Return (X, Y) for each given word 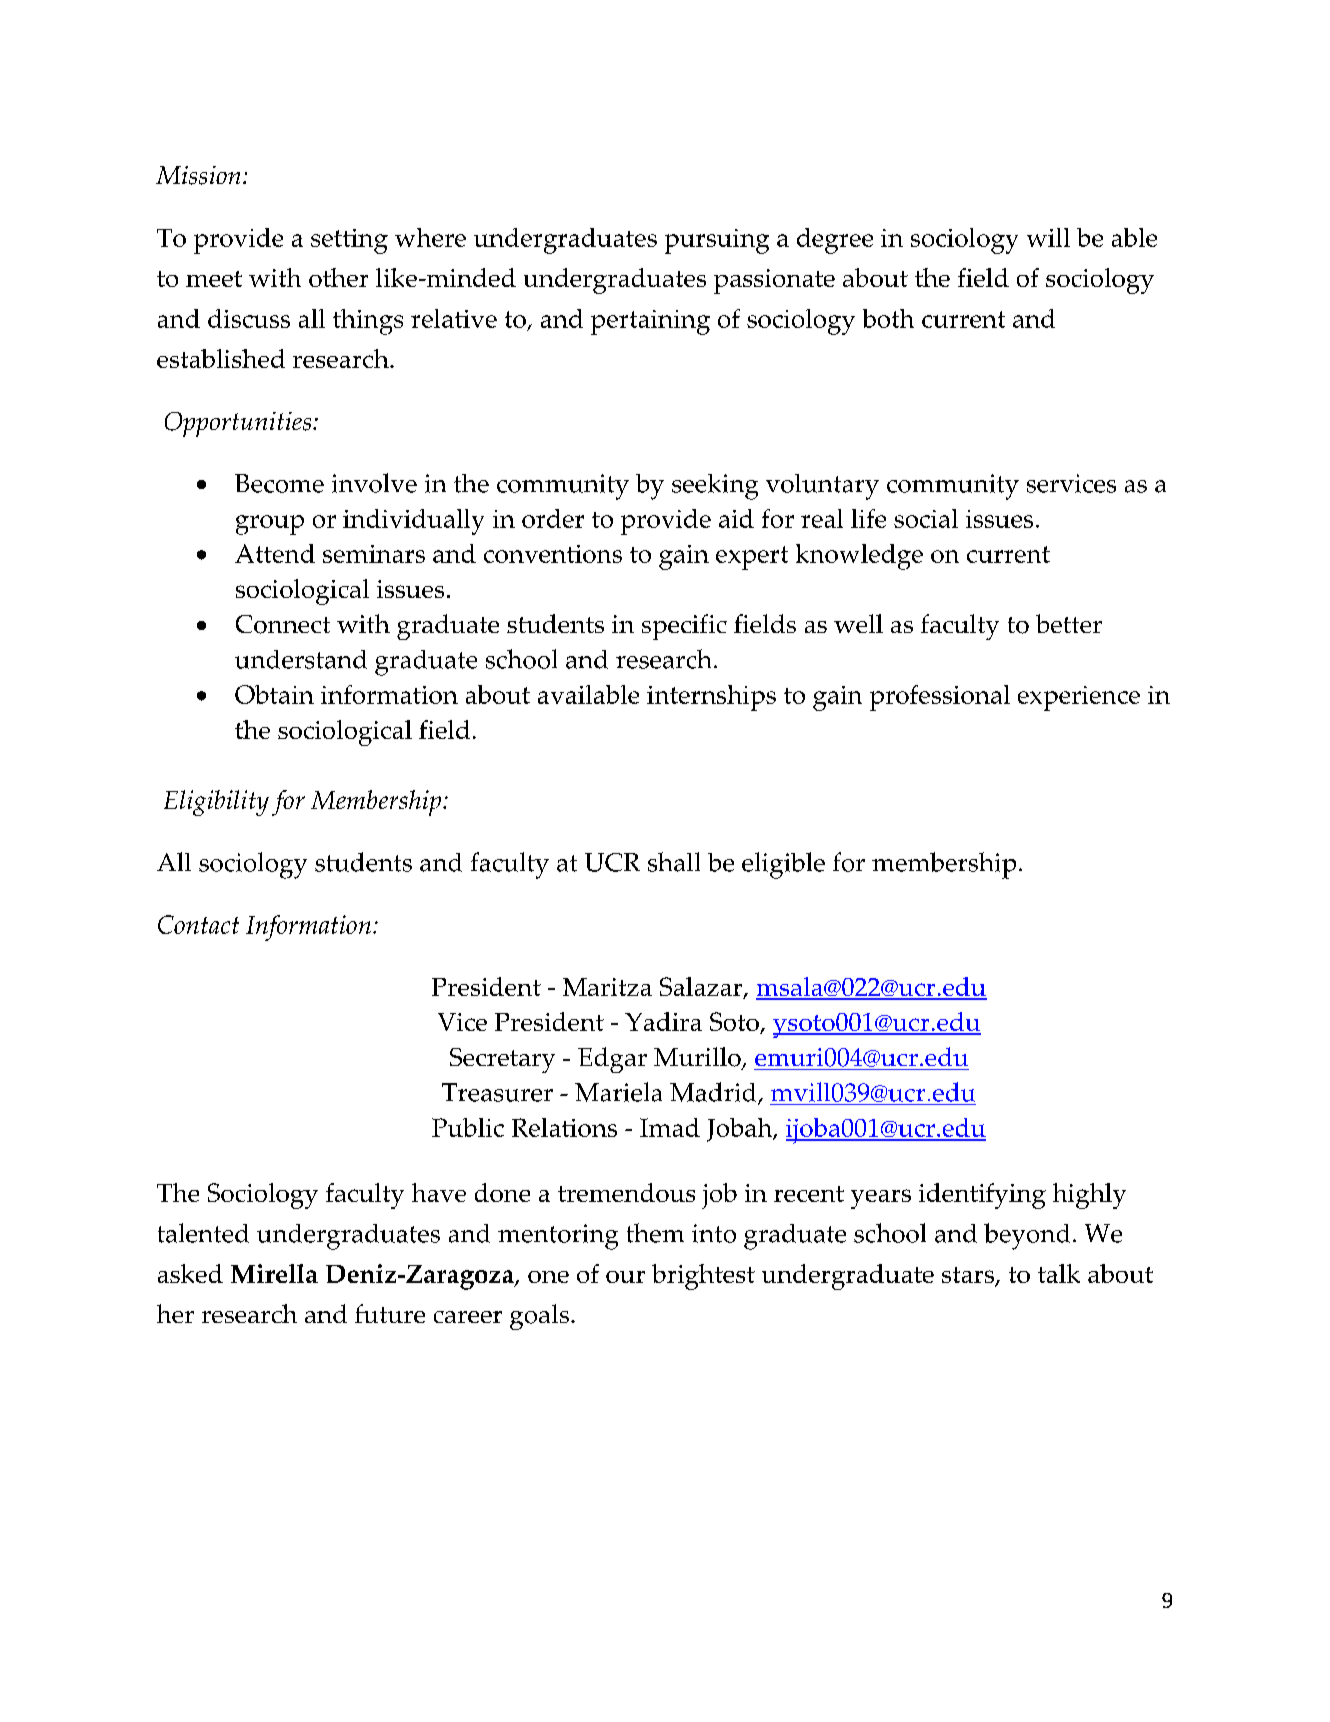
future (390, 1313)
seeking (715, 487)
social (926, 518)
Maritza (607, 987)
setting (349, 241)
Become (279, 483)
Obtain (274, 694)
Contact (198, 924)
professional (940, 698)
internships (711, 698)
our (625, 1277)
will (1048, 237)
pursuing (717, 241)
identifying (982, 1196)
